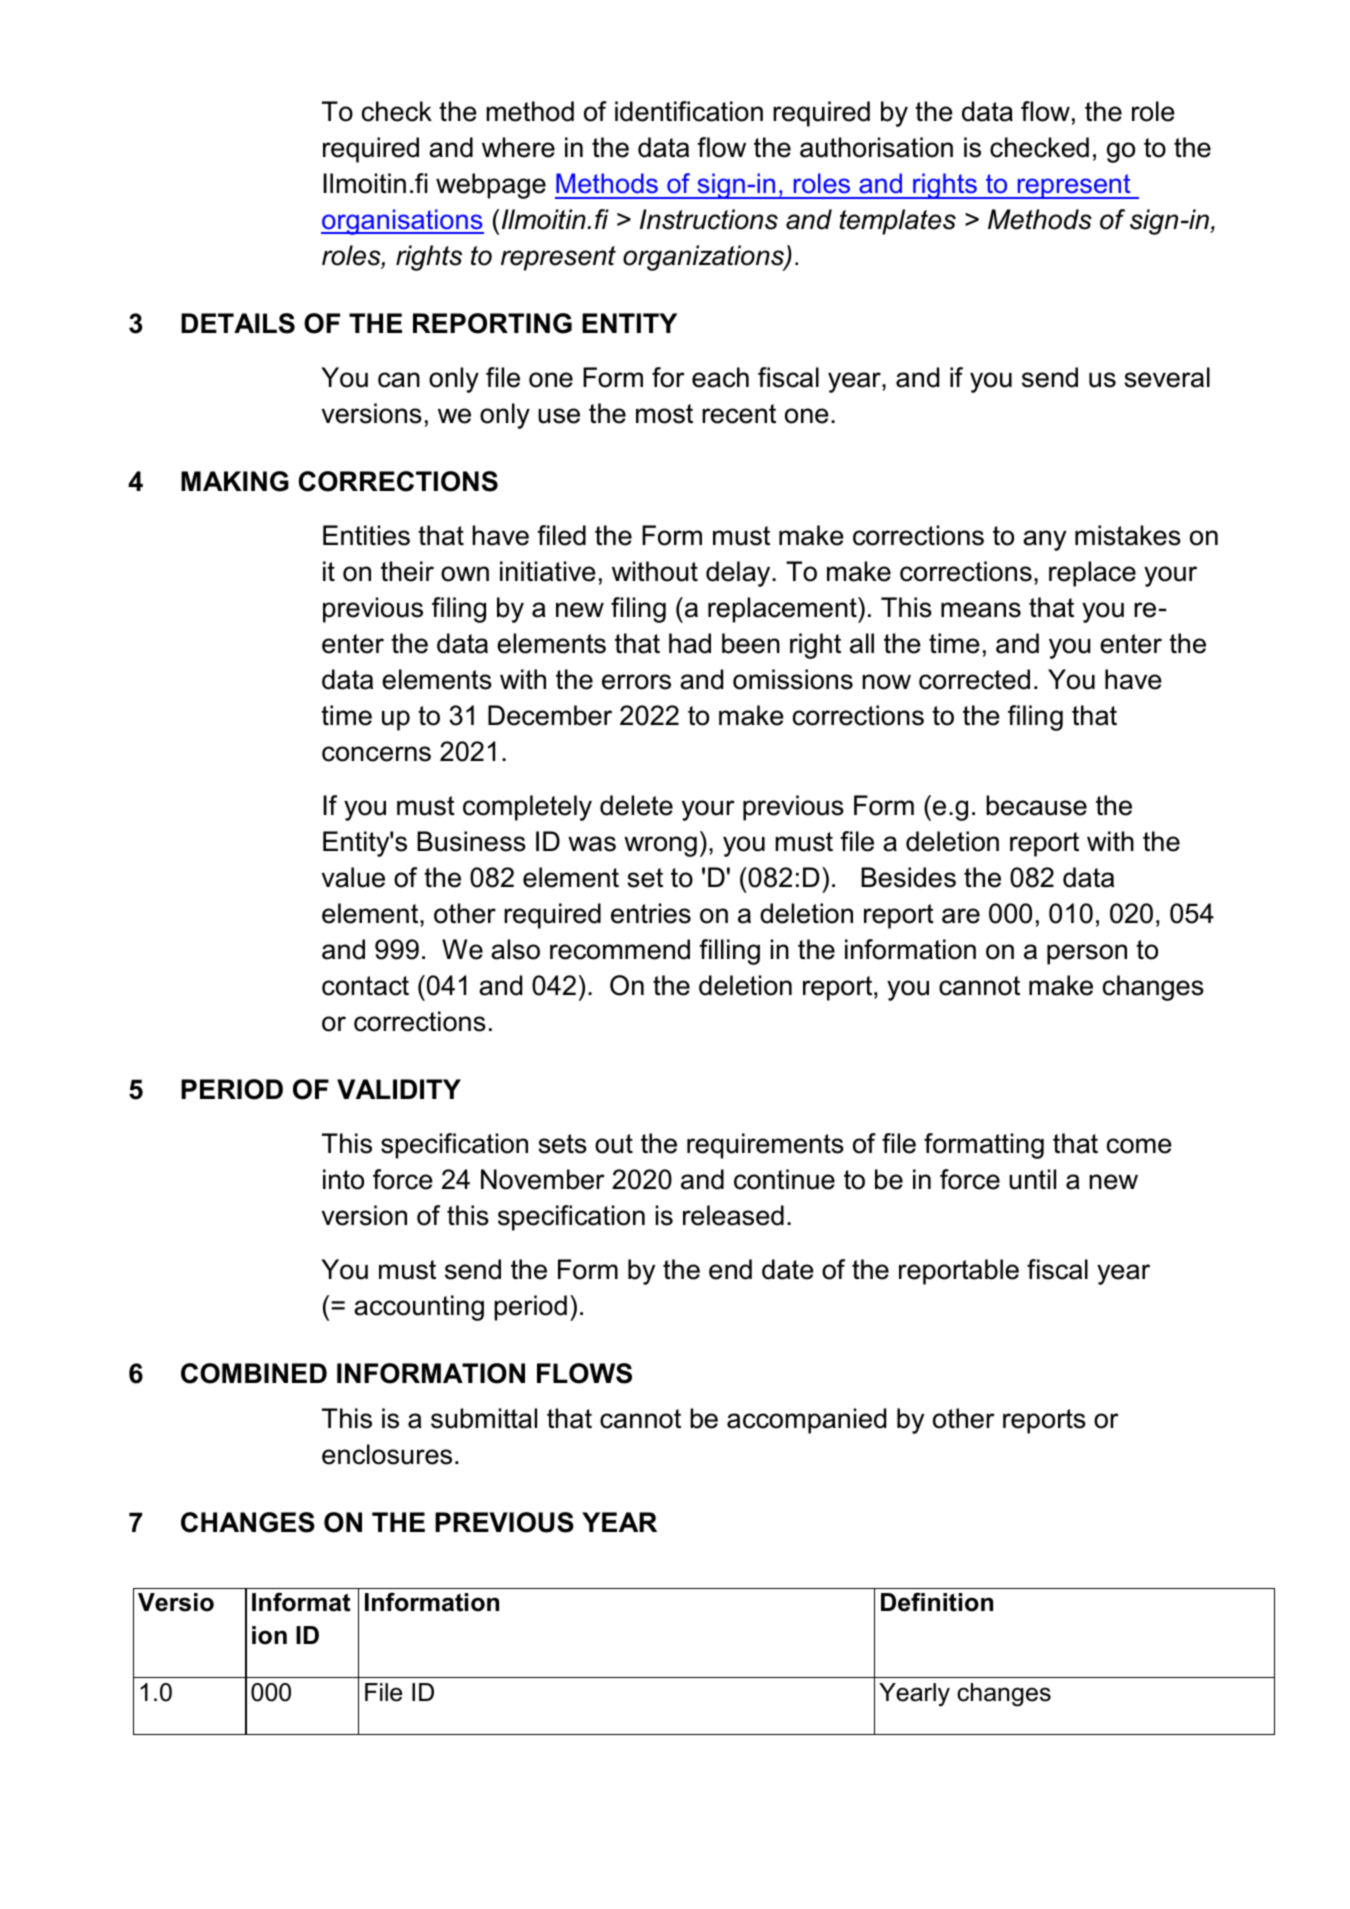 The width and height of the screenshot is (1350, 1909). Describe the element at coordinates (660, 846) in the screenshot. I see `wrong` at that location.
